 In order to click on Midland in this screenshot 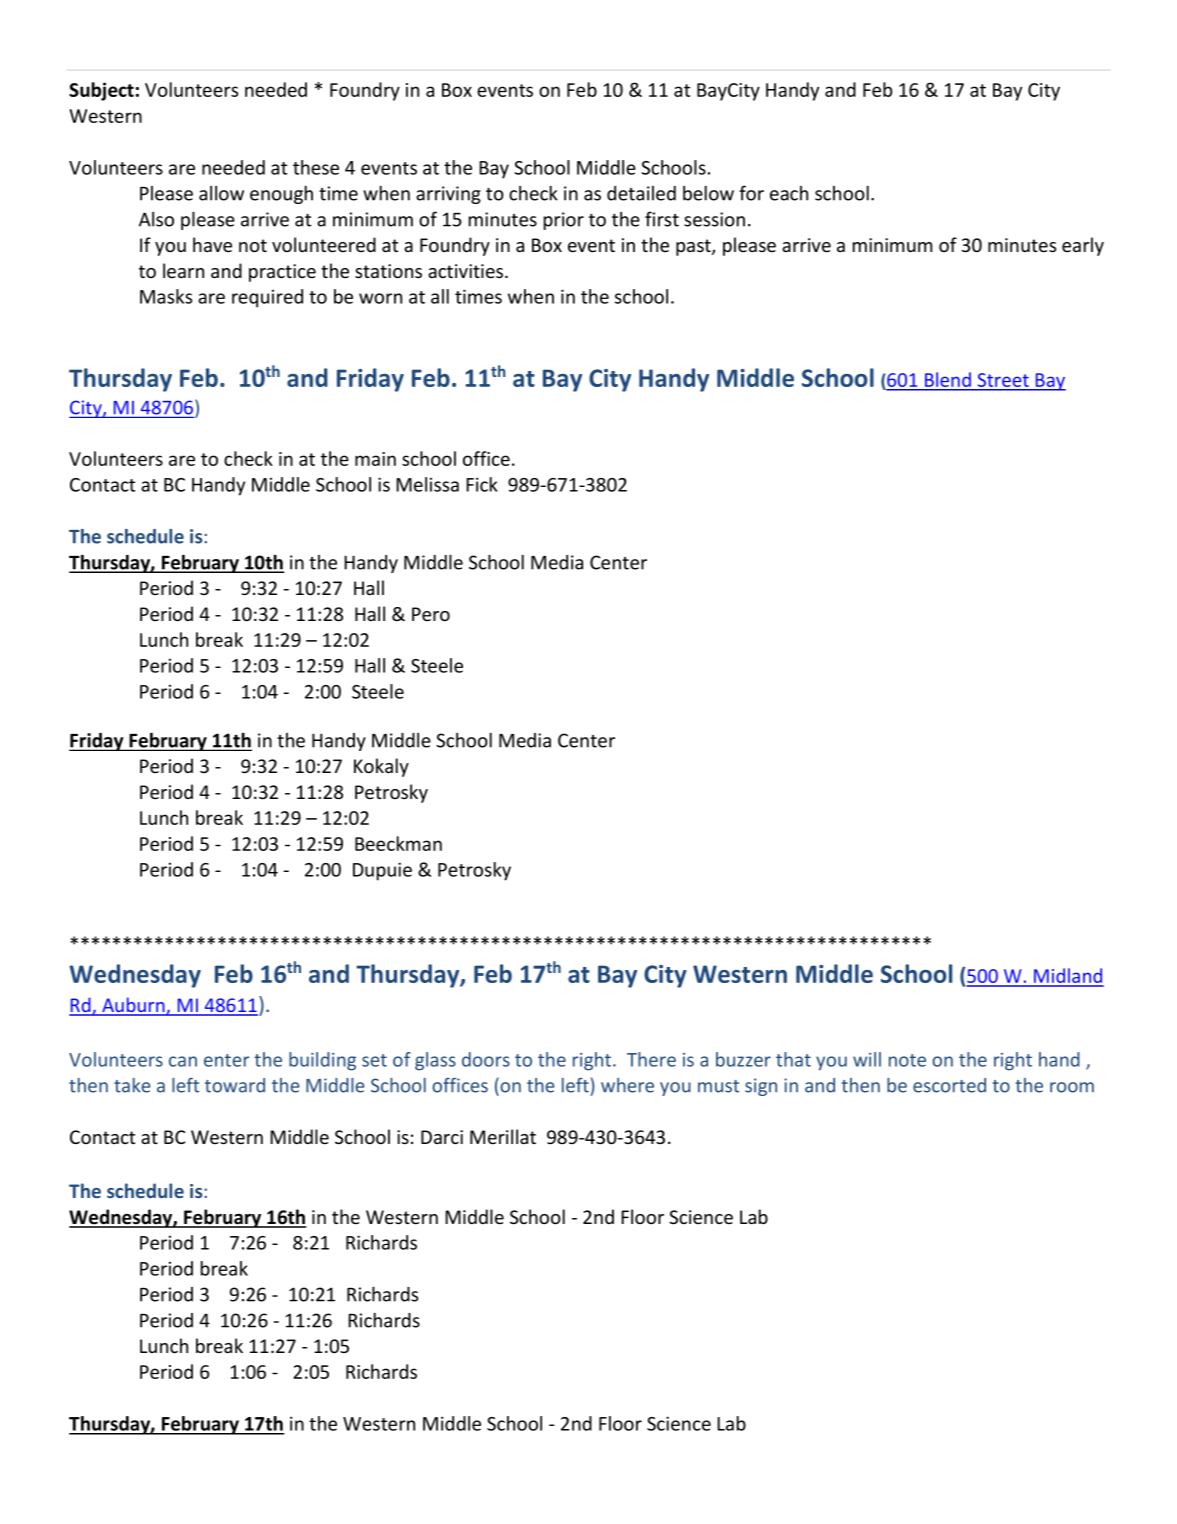, I will do `click(1068, 977)`.
